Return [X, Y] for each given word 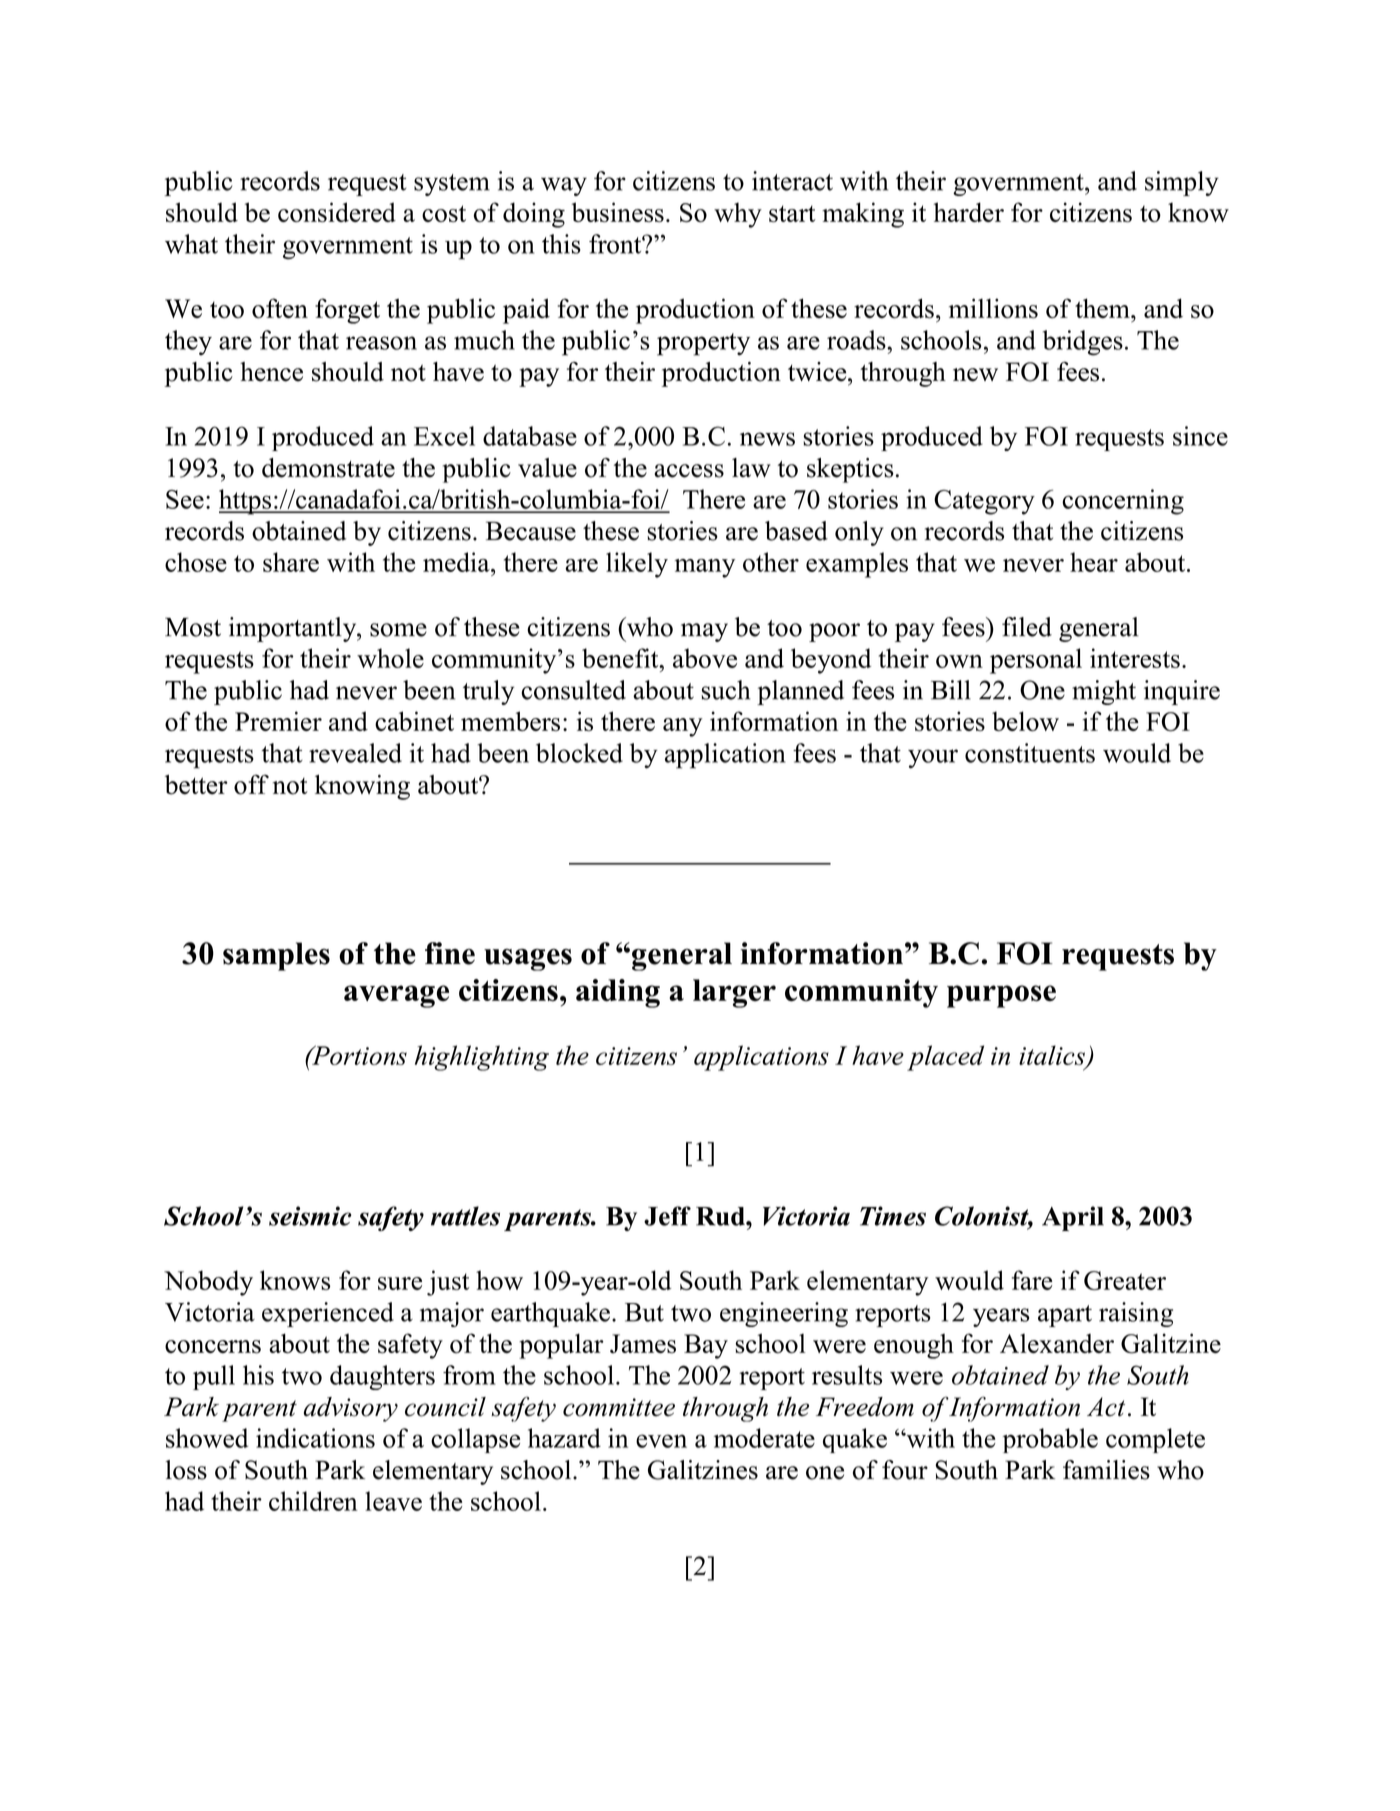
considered [337, 212]
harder [968, 212]
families [1106, 1470]
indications [315, 1438]
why [738, 215]
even [661, 1441]
